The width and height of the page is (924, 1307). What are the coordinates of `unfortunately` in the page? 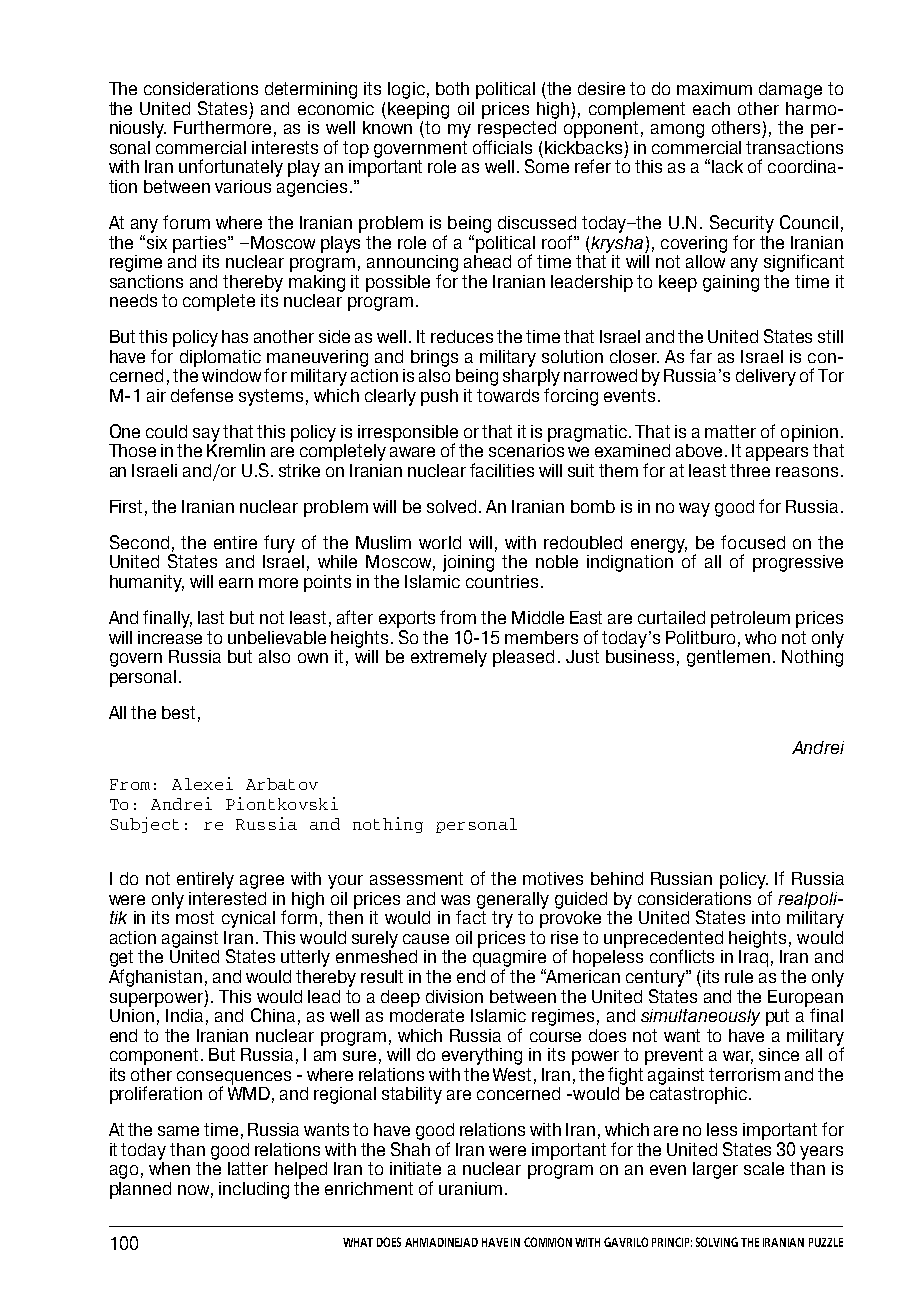 It's located at (231, 168).
